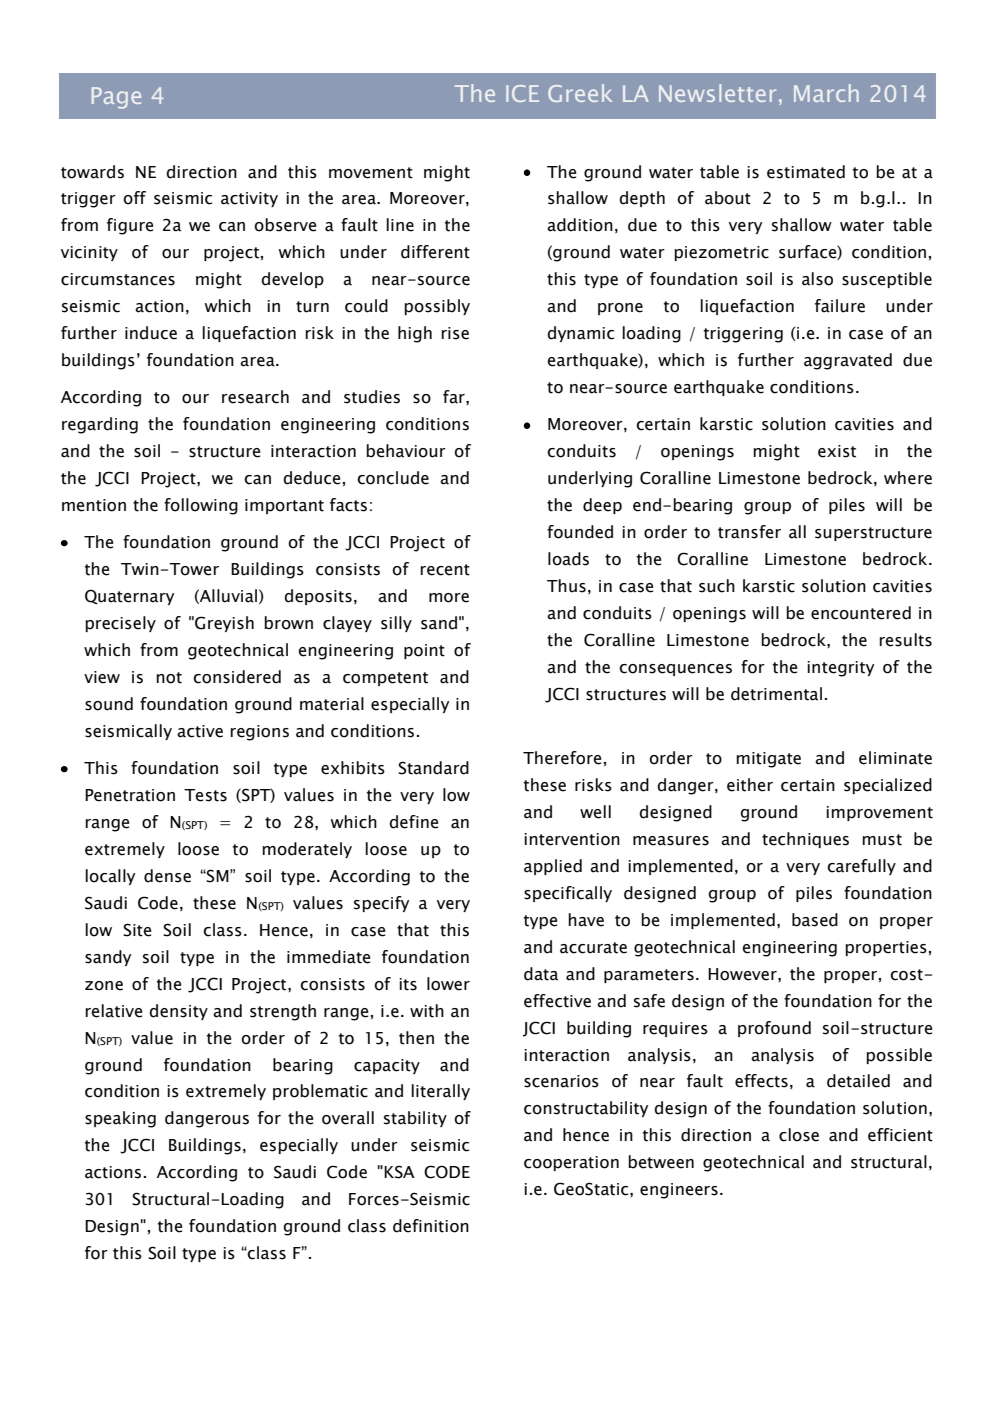 This screenshot has width=995, height=1407. Describe the element at coordinates (120, 1119) in the screenshot. I see `speaking` at that location.
